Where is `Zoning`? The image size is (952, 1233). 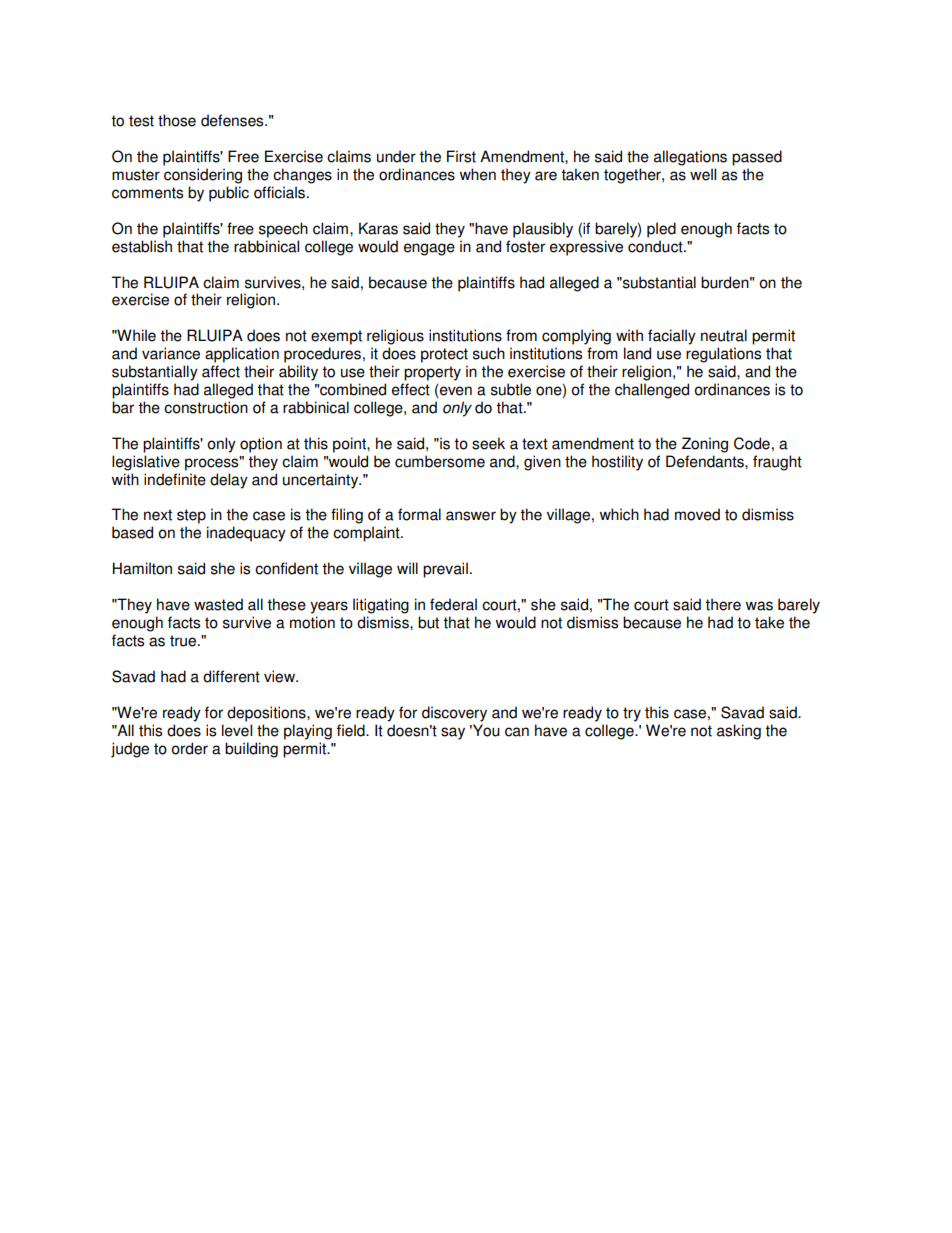
Zoning is located at coordinates (705, 445).
